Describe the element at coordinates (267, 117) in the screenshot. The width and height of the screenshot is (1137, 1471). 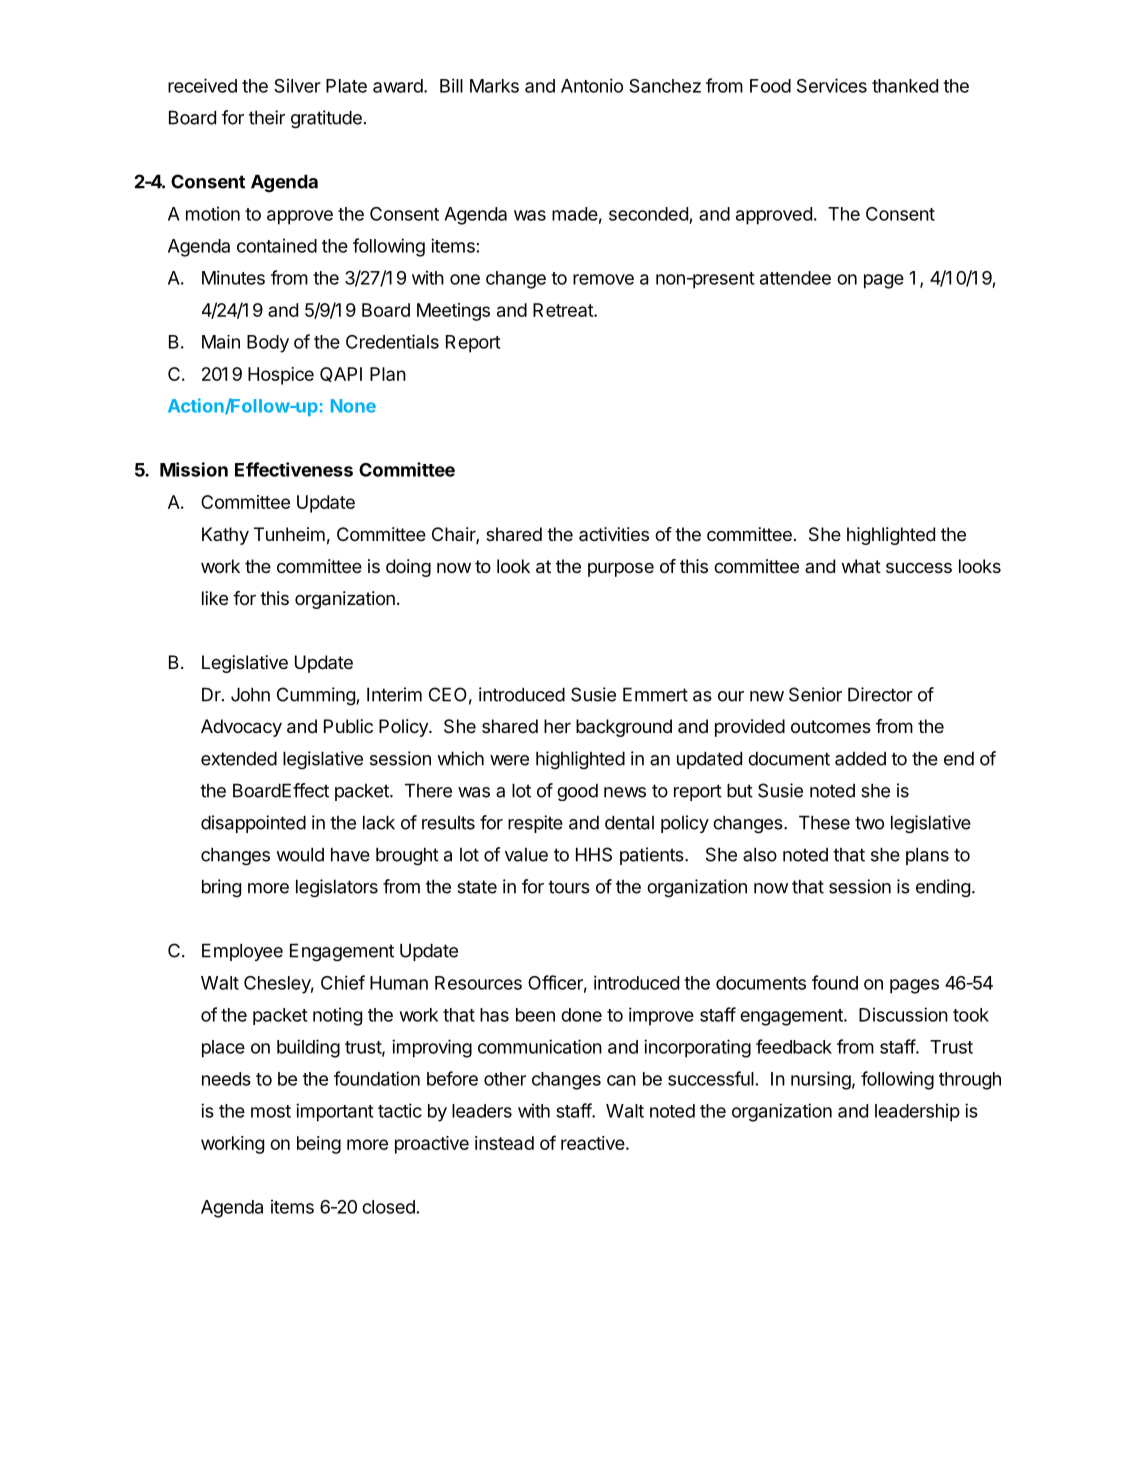
I see `their` at that location.
